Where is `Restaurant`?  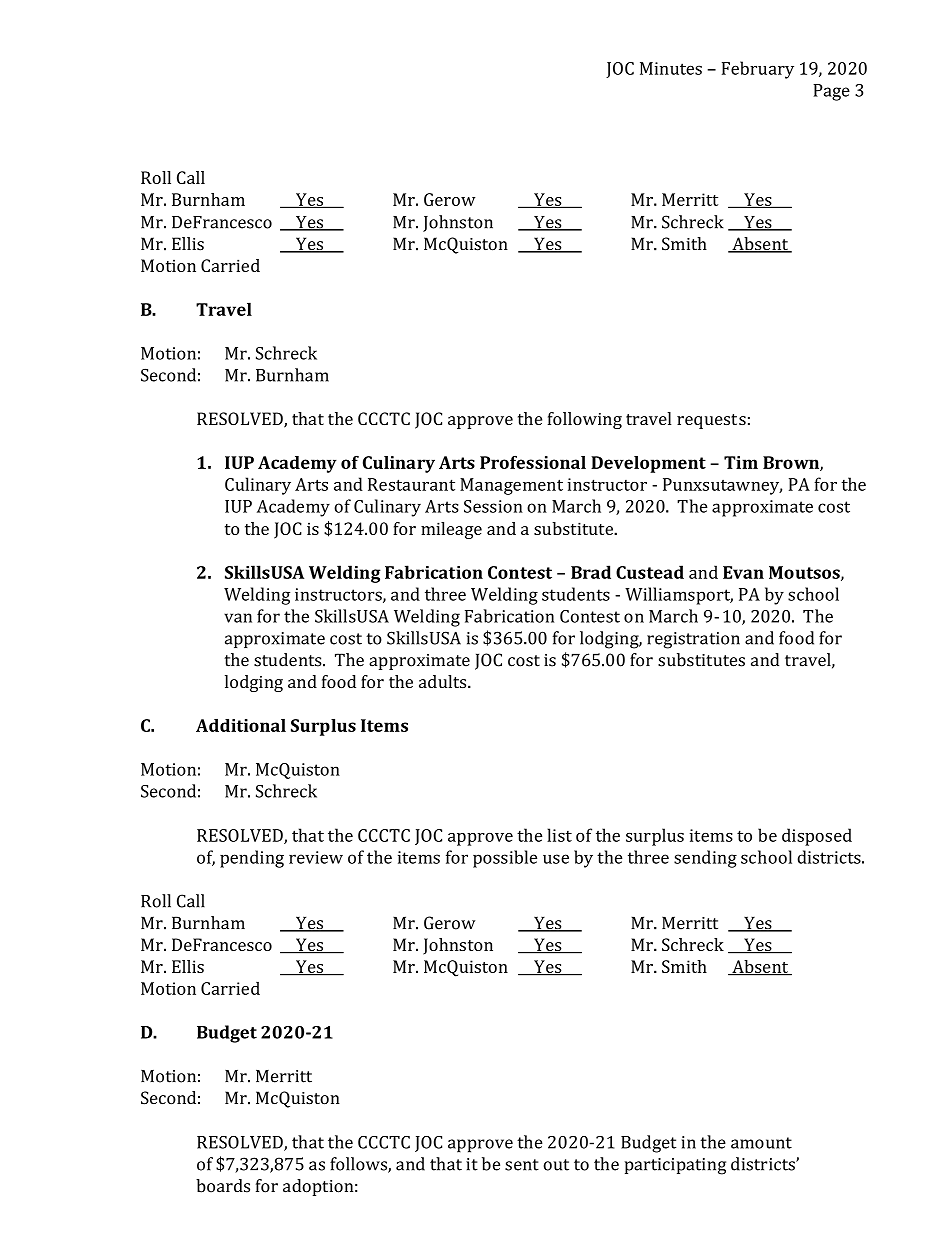
Restaurant is located at coordinates (411, 484).
